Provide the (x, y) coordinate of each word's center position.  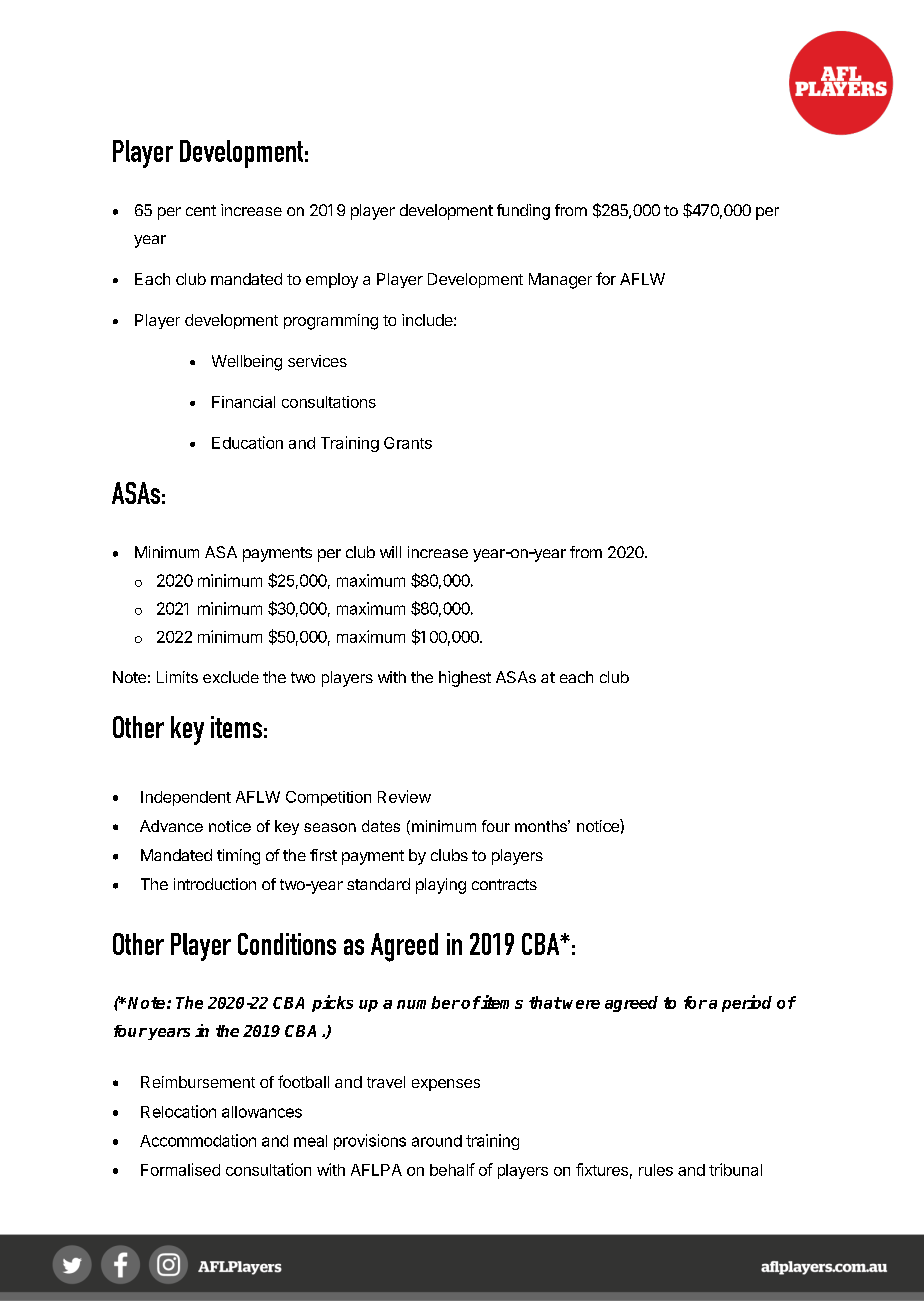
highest (465, 679)
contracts (504, 884)
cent (201, 210)
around (437, 1141)
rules (656, 1170)
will (390, 552)
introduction (215, 884)
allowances (262, 1112)
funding (523, 212)
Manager (560, 281)
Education (247, 442)
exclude (231, 677)
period (747, 1003)
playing (441, 886)
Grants (408, 443)
